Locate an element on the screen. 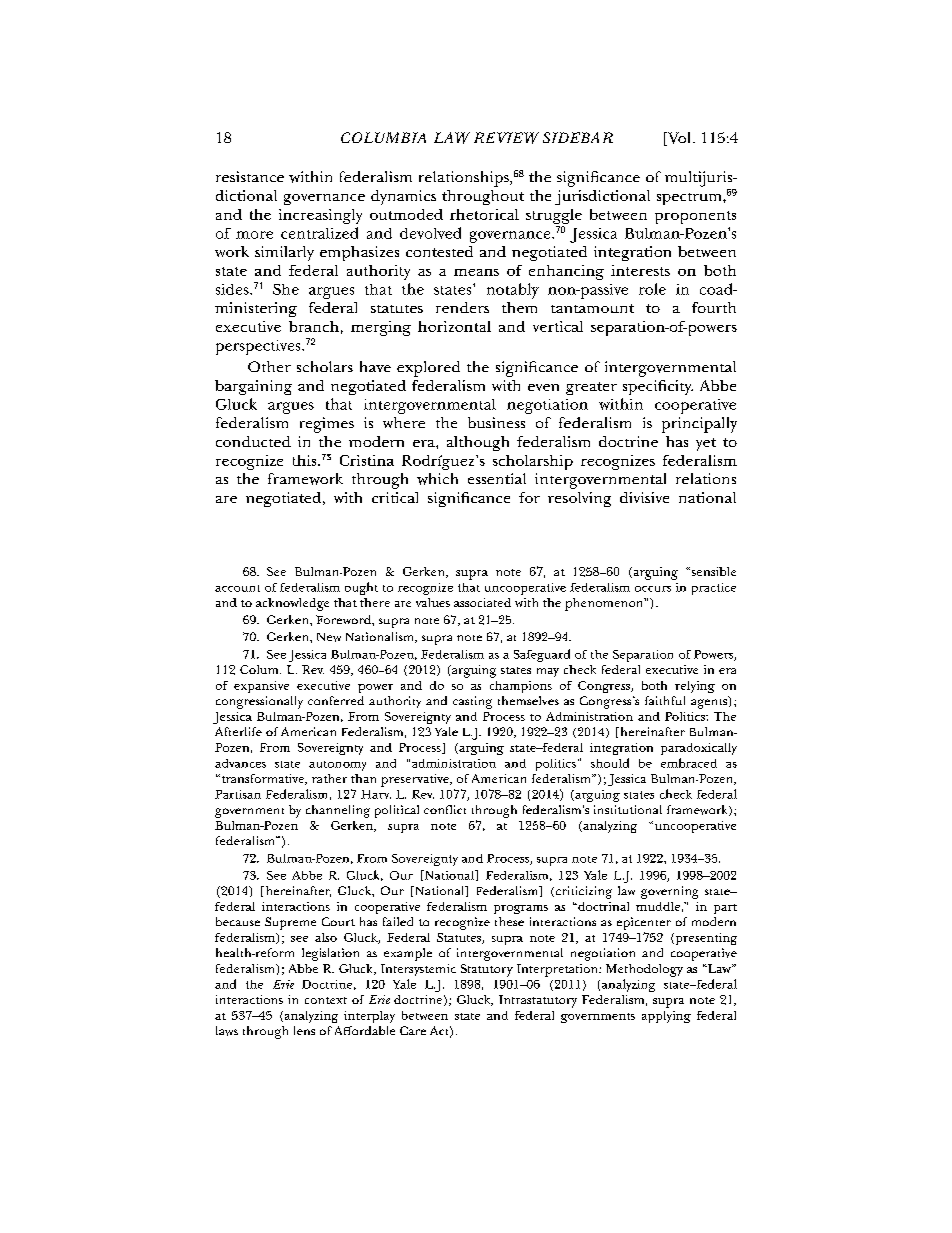  occurs is located at coordinates (653, 589).
